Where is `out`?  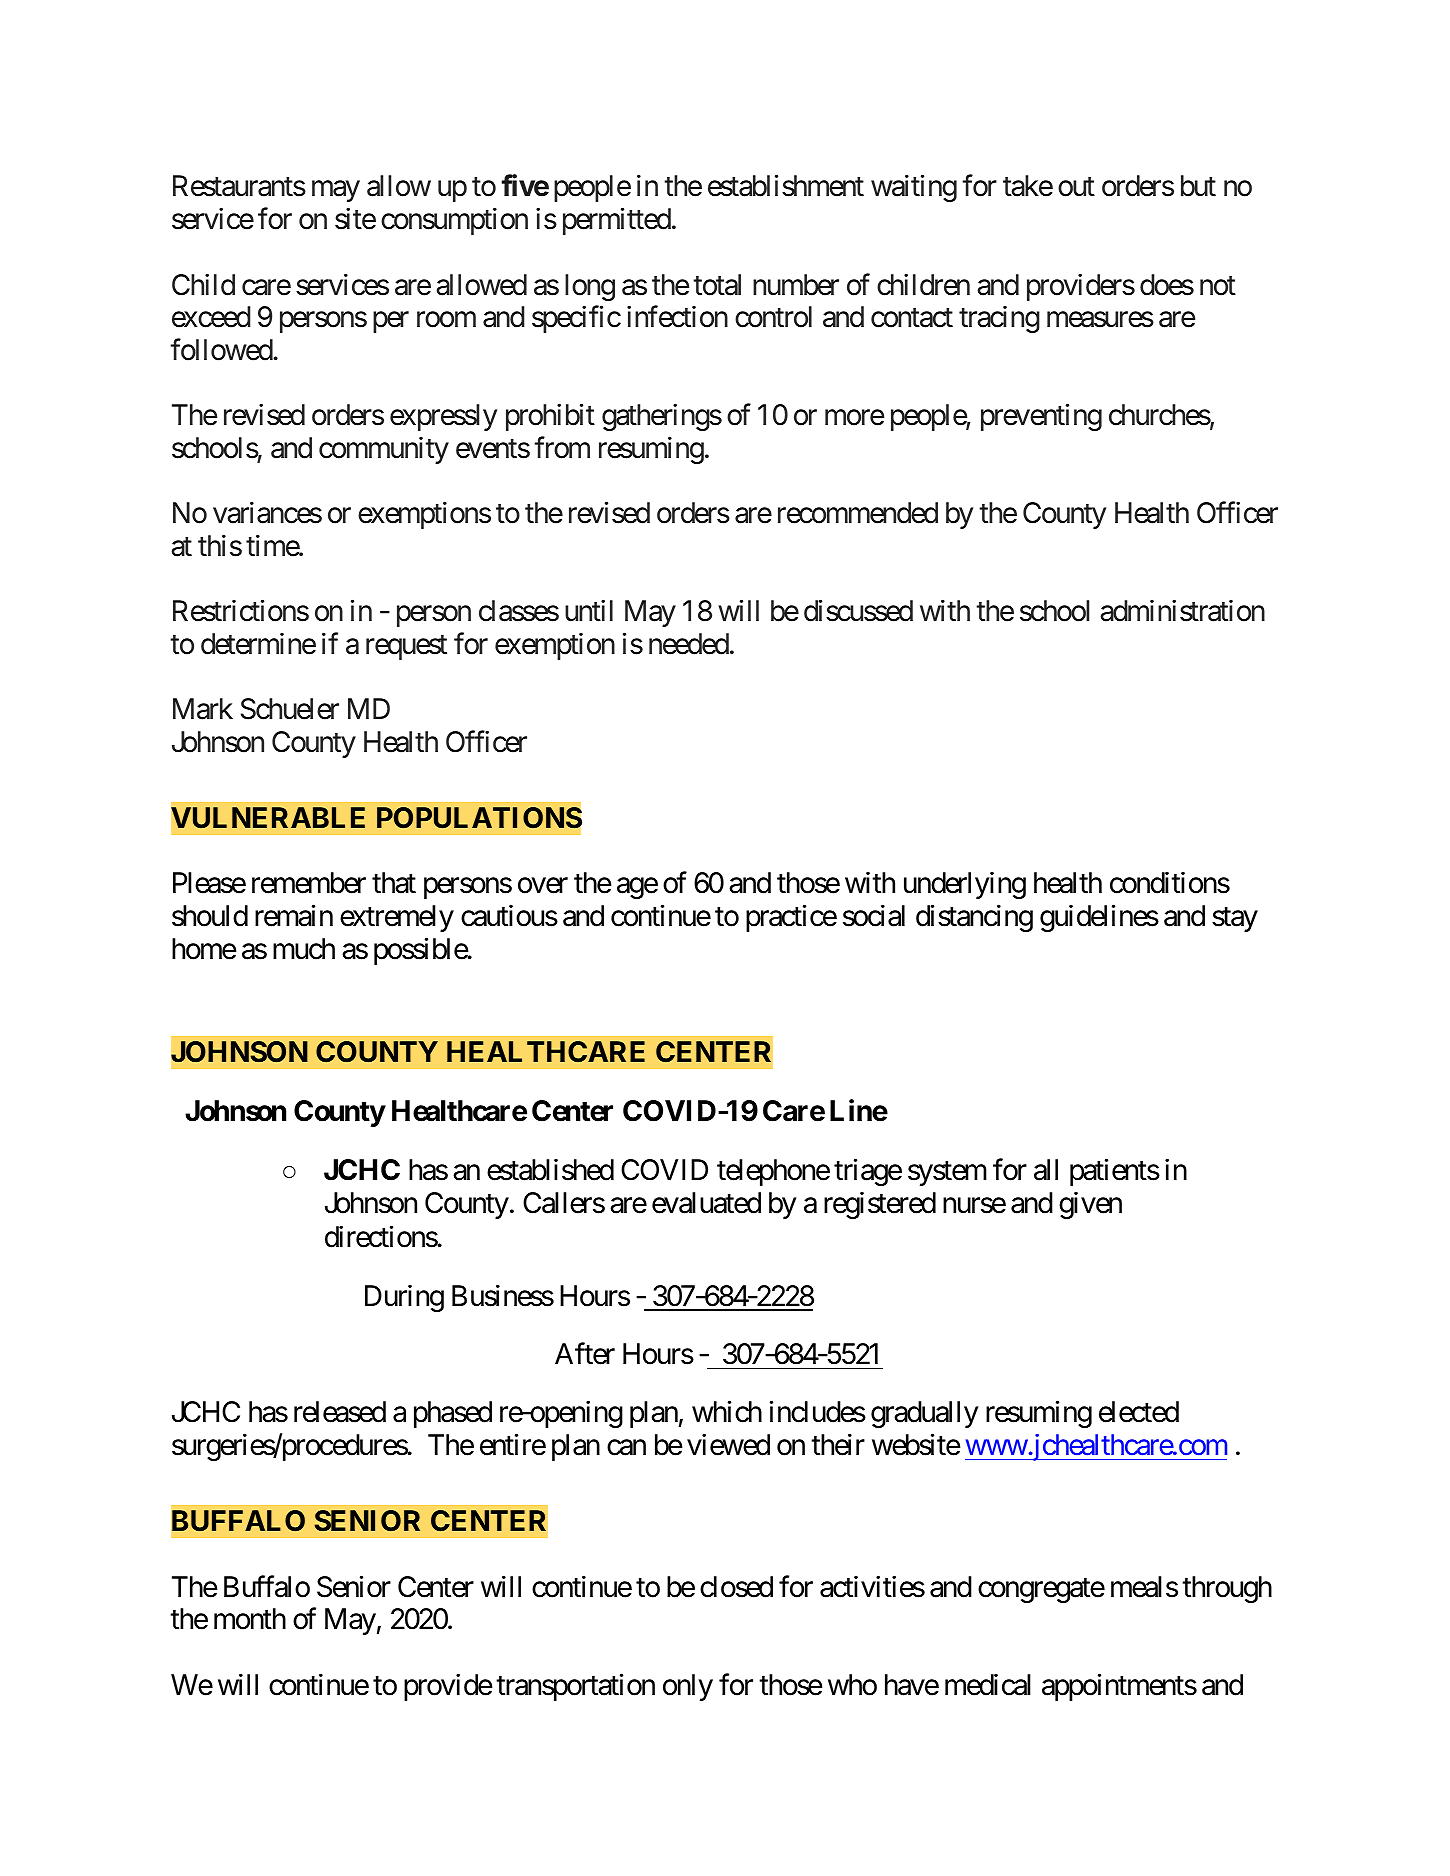 out is located at coordinates (1076, 187).
